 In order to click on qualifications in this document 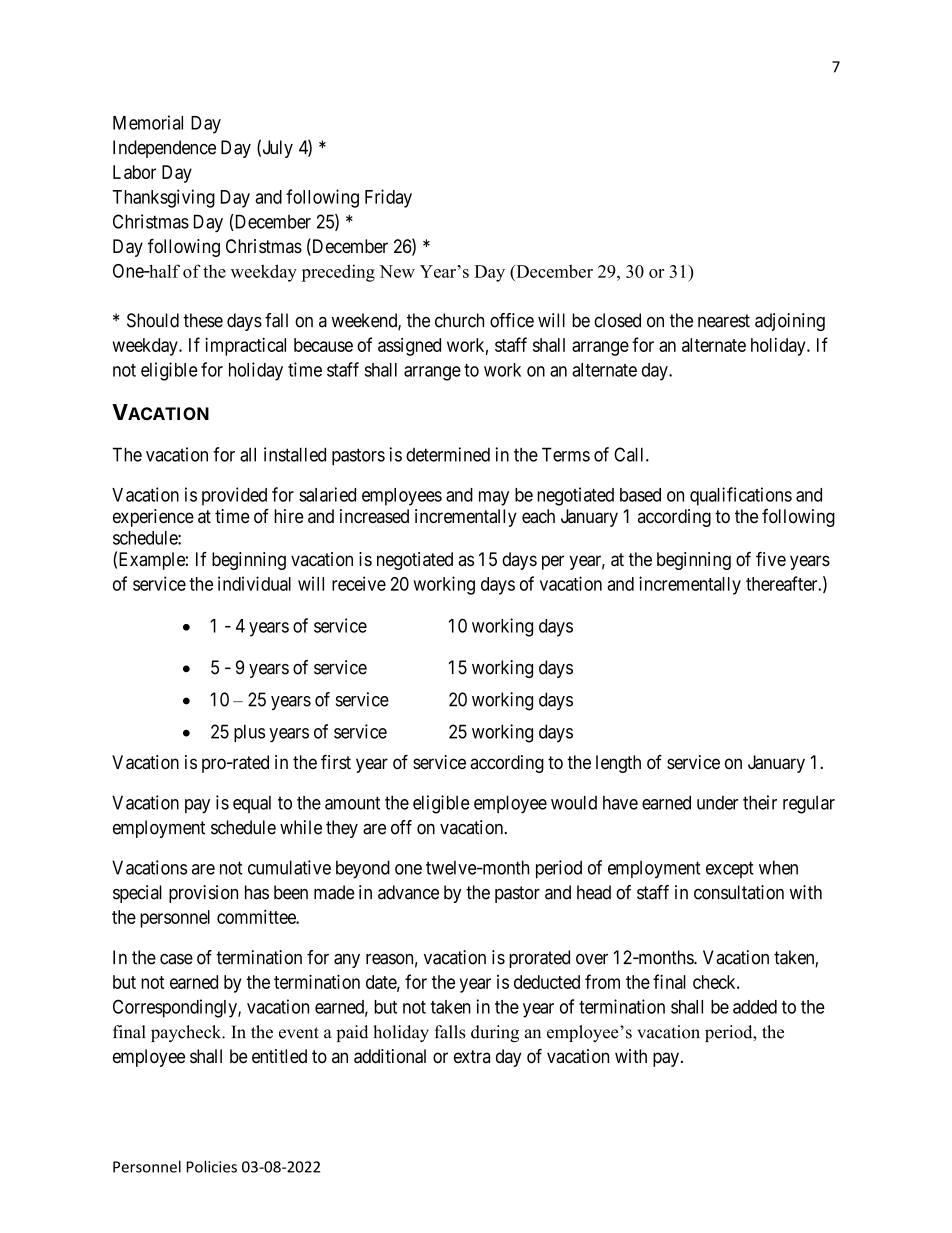, I will do `click(741, 496)`.
